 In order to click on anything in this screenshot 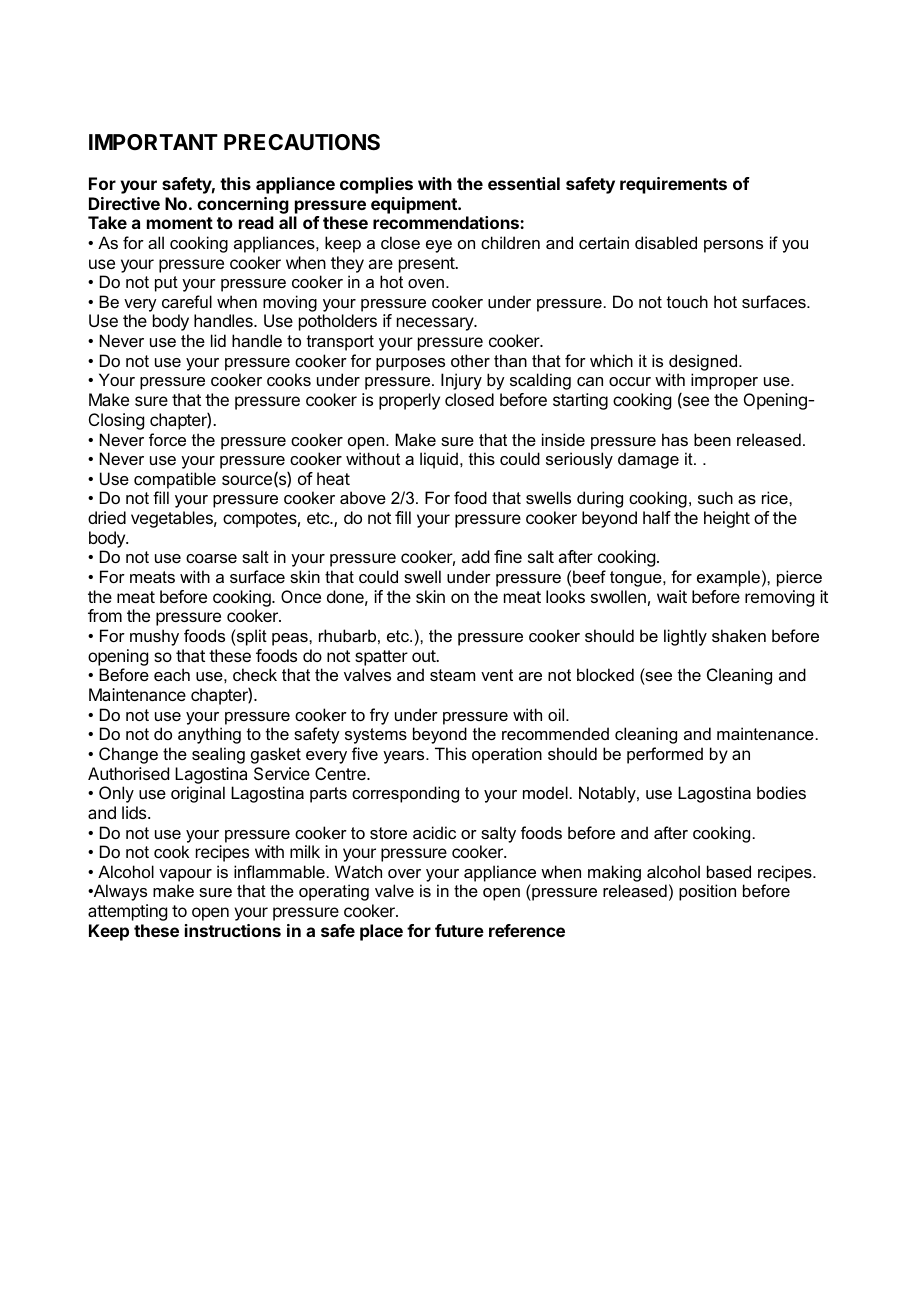, I will do `click(209, 735)`.
